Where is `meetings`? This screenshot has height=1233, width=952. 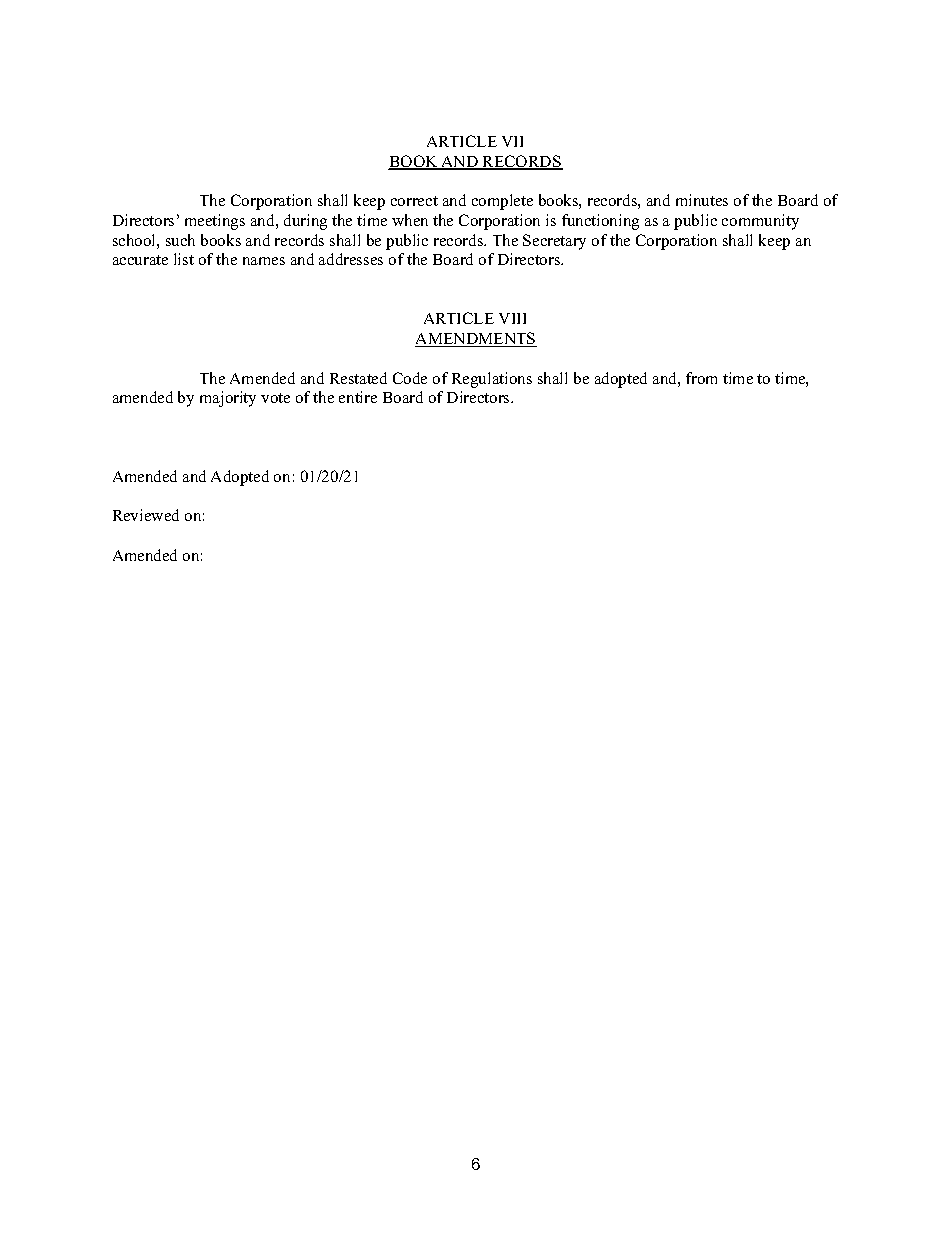 meetings is located at coordinates (215, 222).
